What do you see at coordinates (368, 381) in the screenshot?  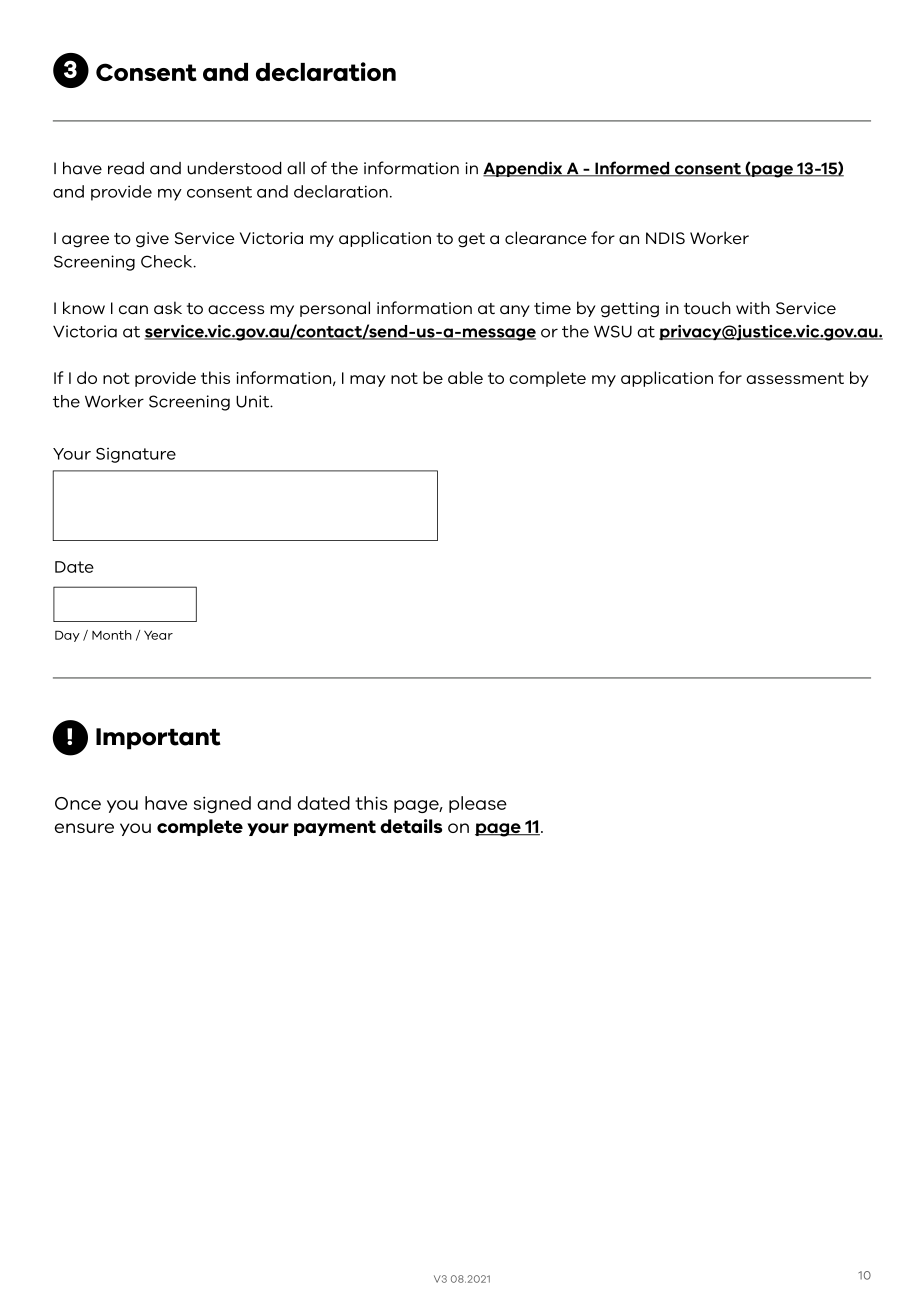 I see `may` at bounding box center [368, 381].
